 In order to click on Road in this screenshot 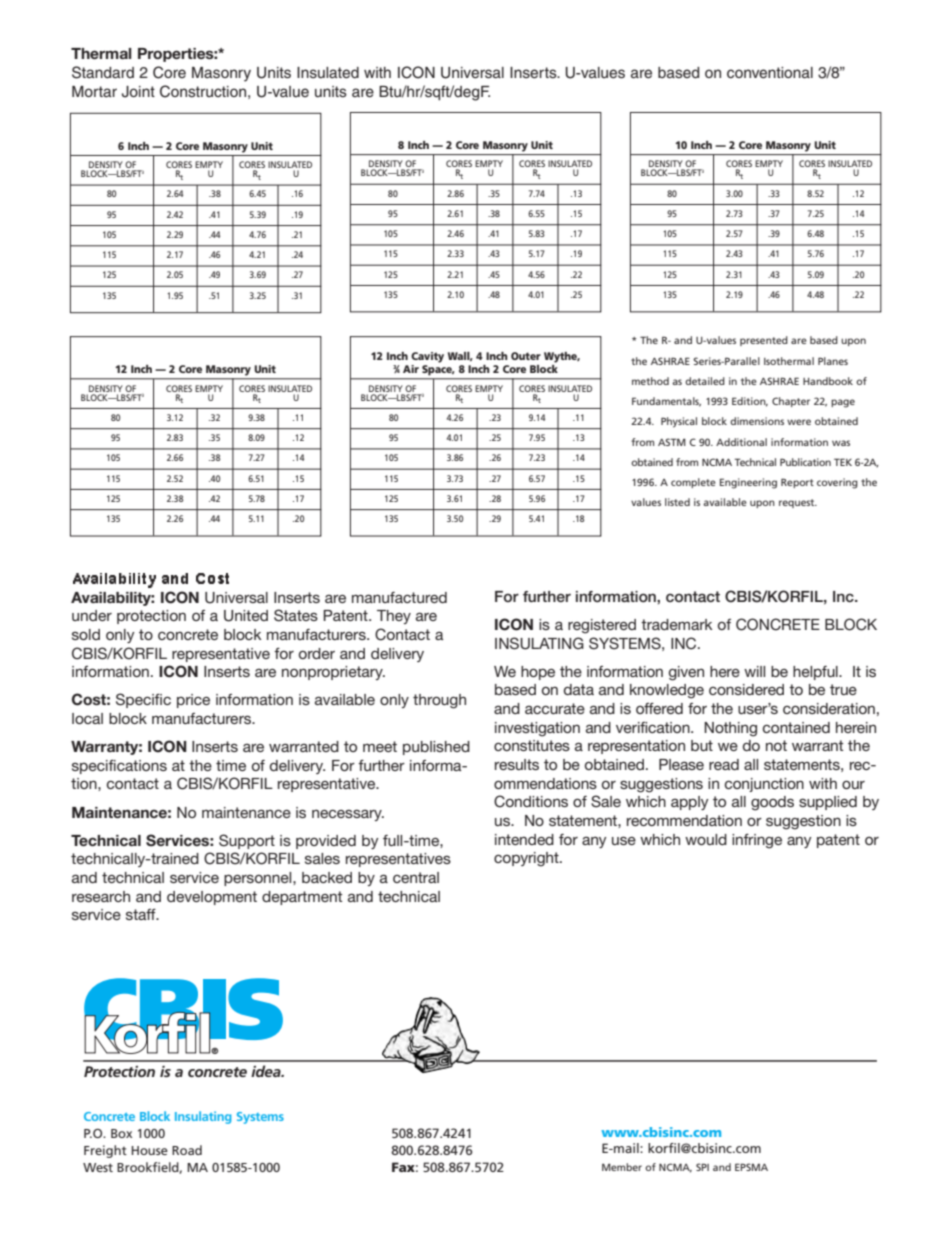, I will do `click(187, 1150)`.
